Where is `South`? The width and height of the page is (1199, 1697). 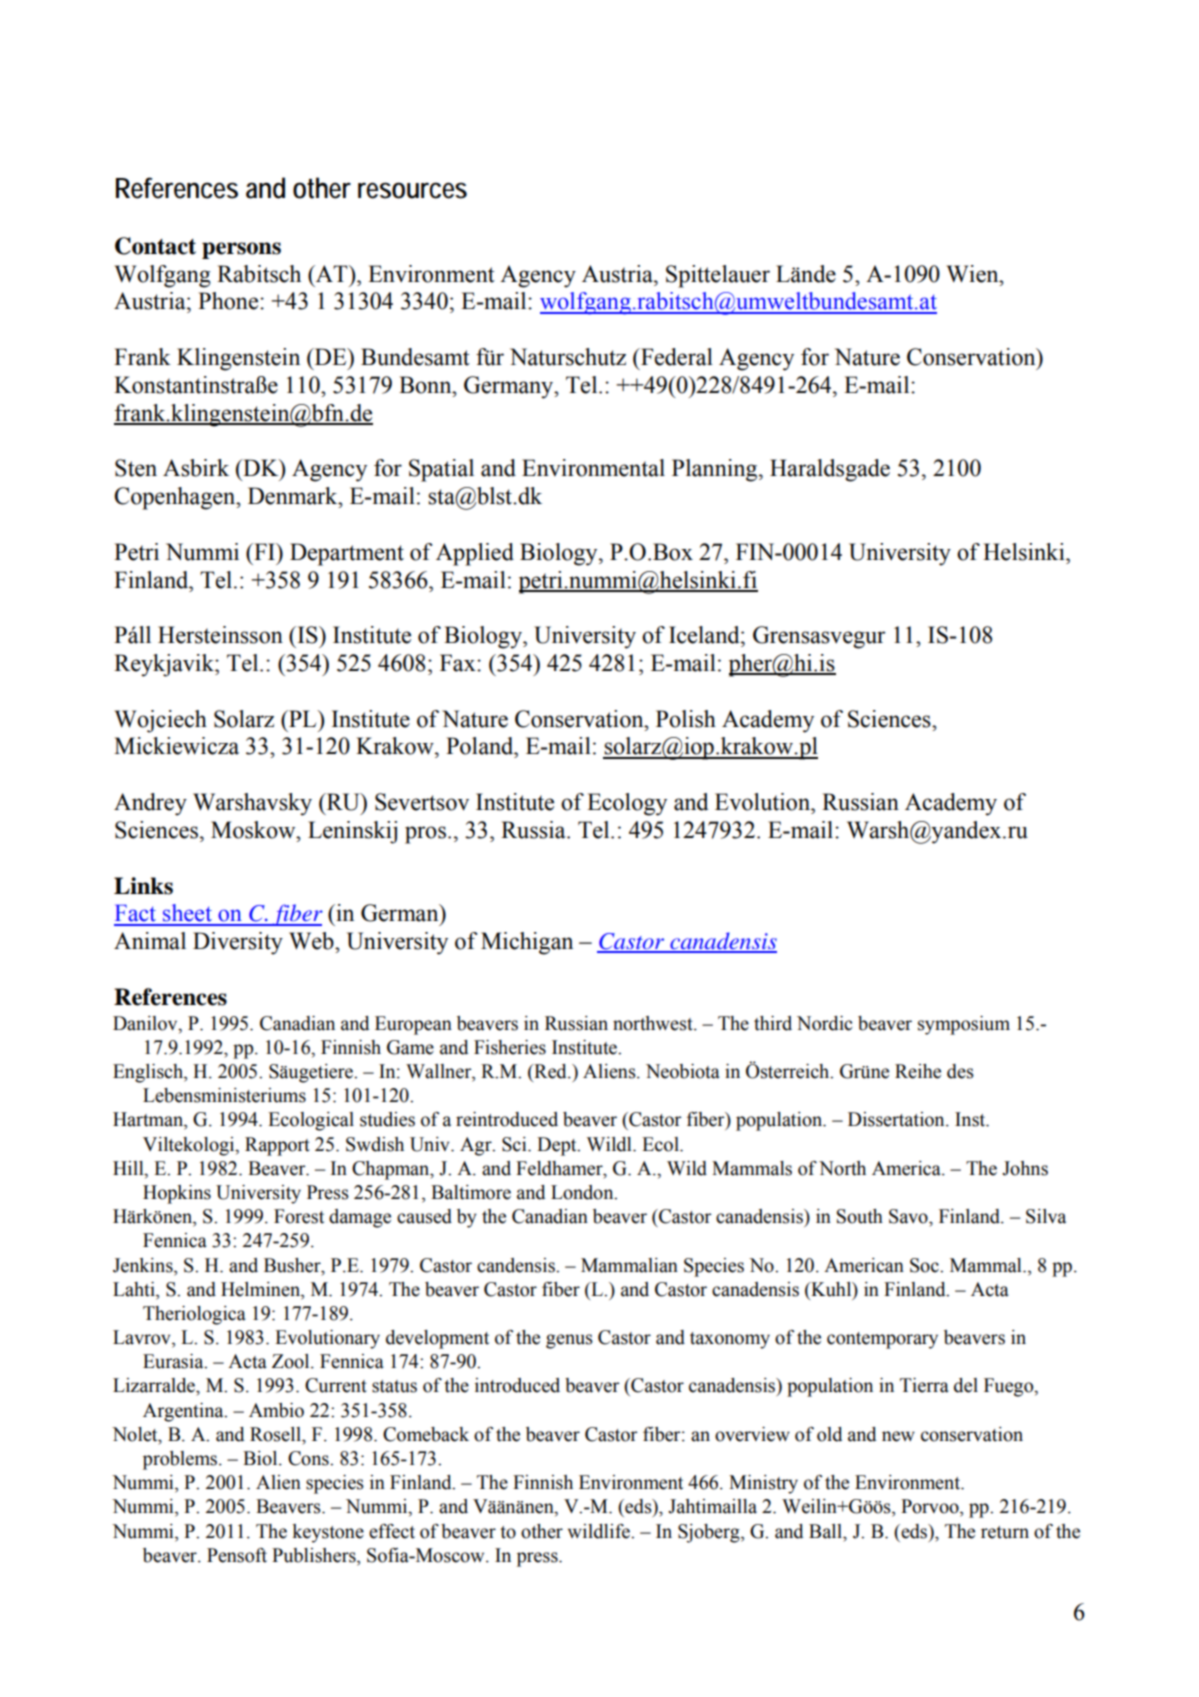
South is located at coordinates (860, 1216).
